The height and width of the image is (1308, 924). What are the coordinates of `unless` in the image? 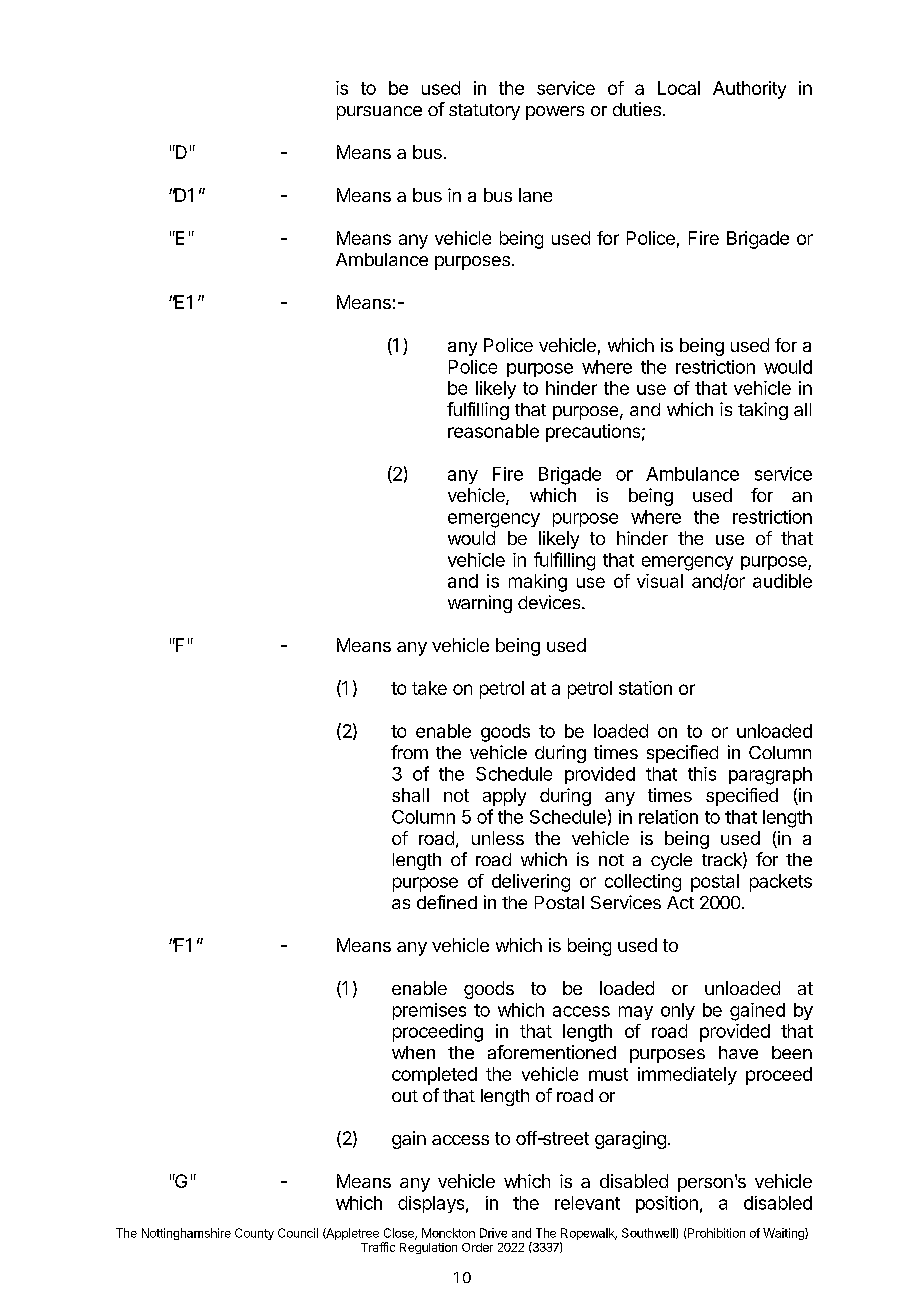 It's located at (498, 838).
